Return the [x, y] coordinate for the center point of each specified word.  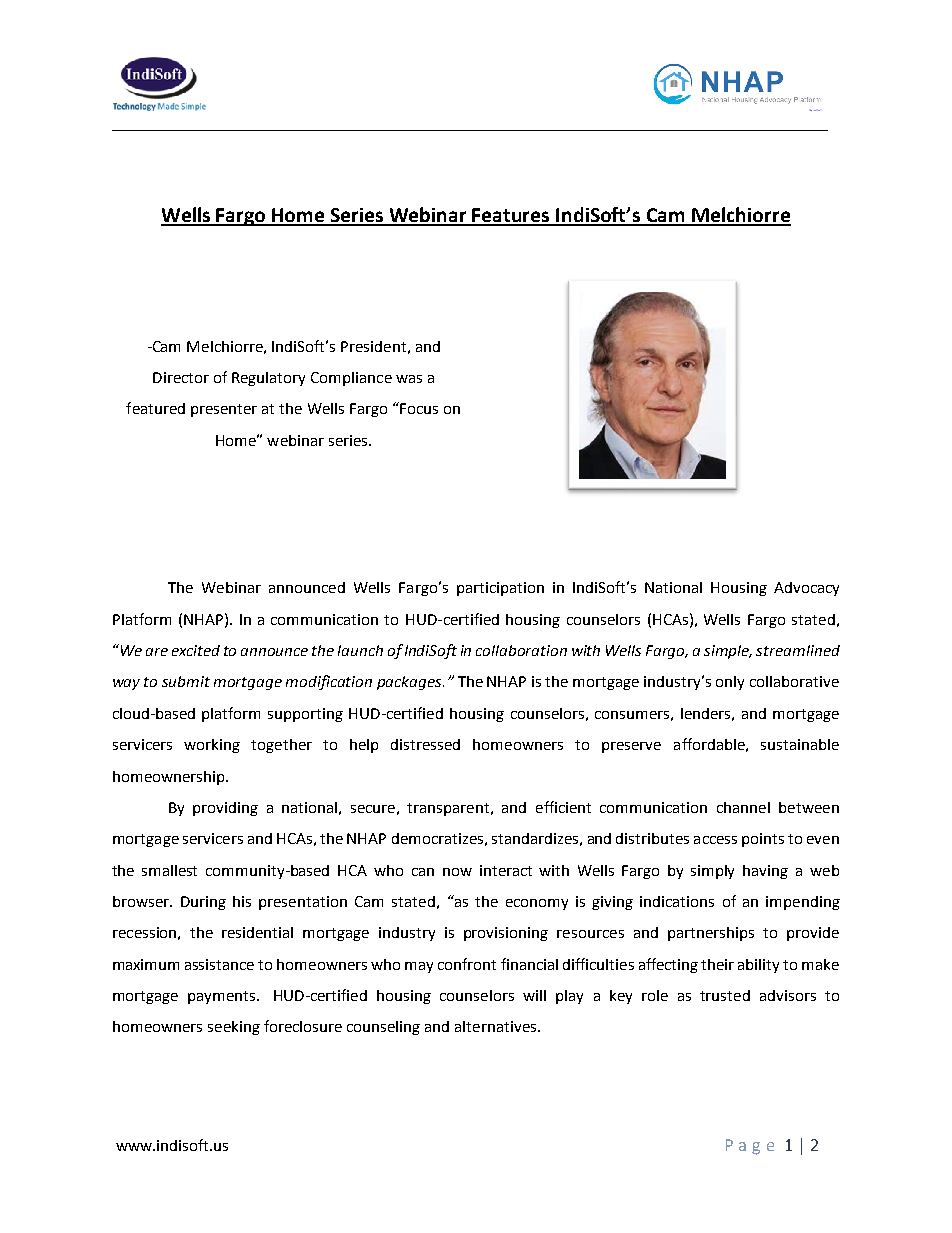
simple [728, 652]
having [765, 872]
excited [196, 650]
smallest [169, 870]
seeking [234, 1028]
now [457, 872]
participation [500, 589]
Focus [418, 408]
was [409, 379]
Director [181, 377]
